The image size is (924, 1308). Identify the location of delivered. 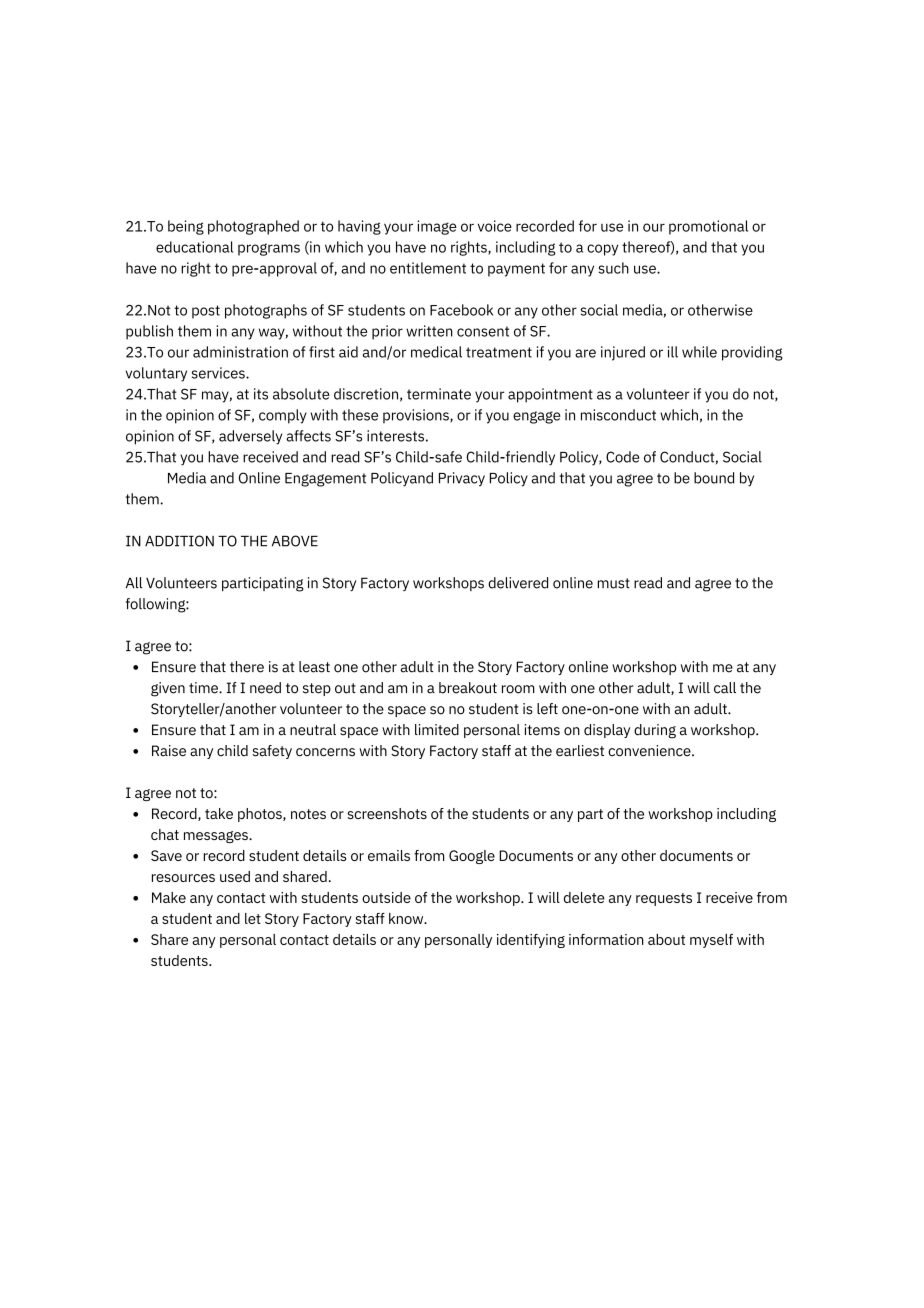
(518, 583).
